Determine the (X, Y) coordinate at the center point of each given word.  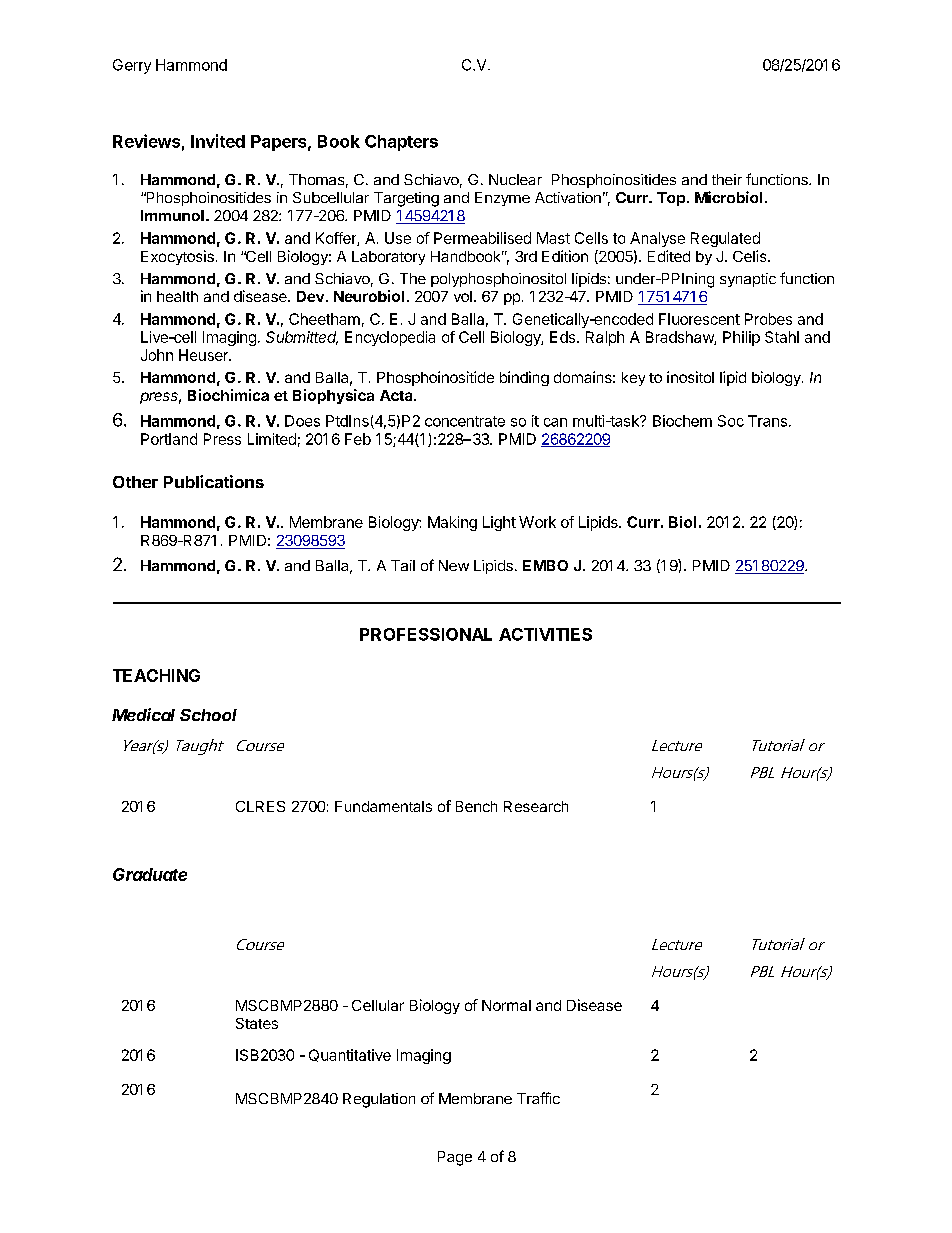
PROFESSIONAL (426, 634)
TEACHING (156, 675)
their (727, 179)
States (257, 1023)
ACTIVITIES (545, 634)
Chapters (401, 143)
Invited (218, 141)
